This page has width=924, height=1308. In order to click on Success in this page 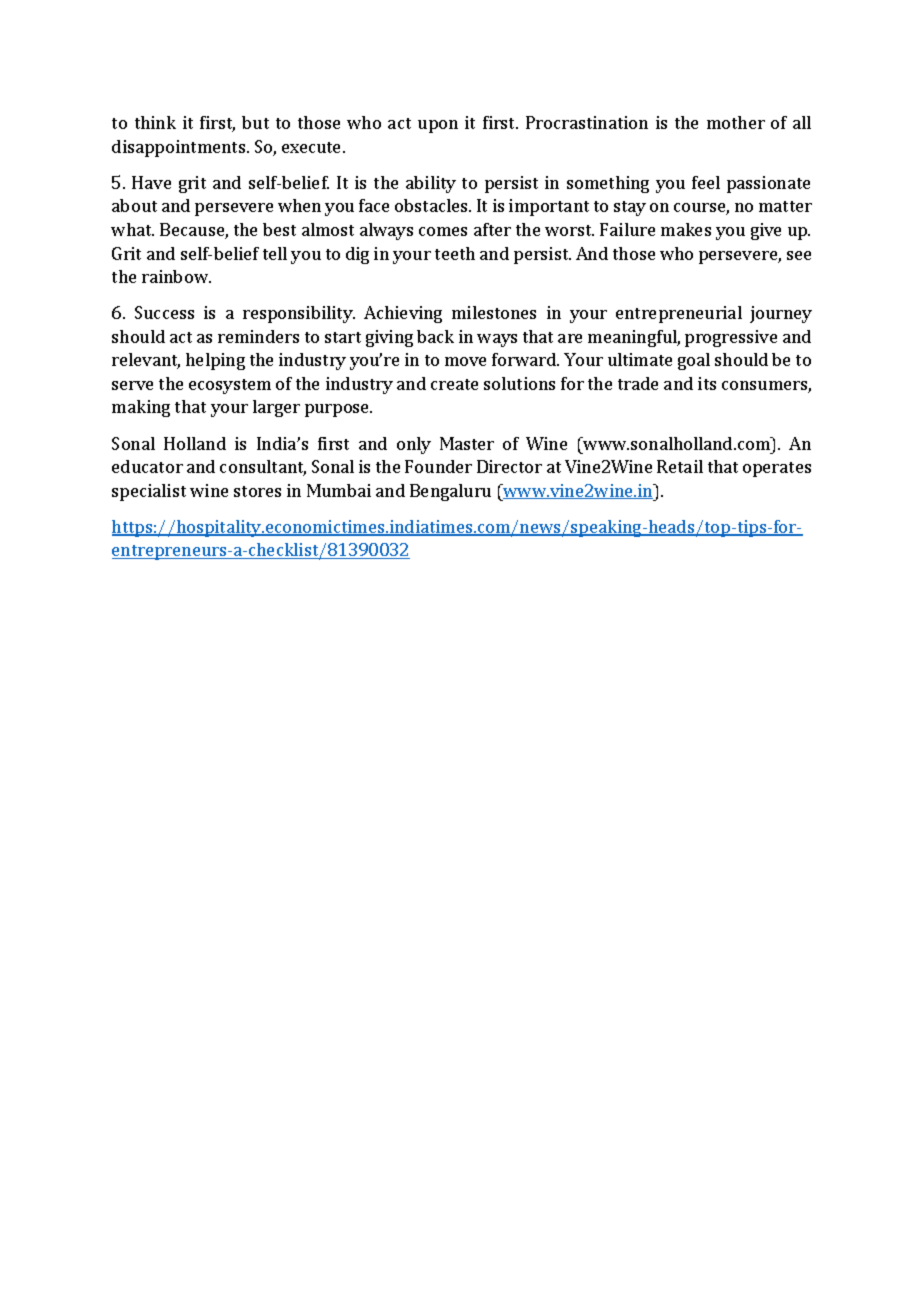, I will do `click(164, 312)`.
